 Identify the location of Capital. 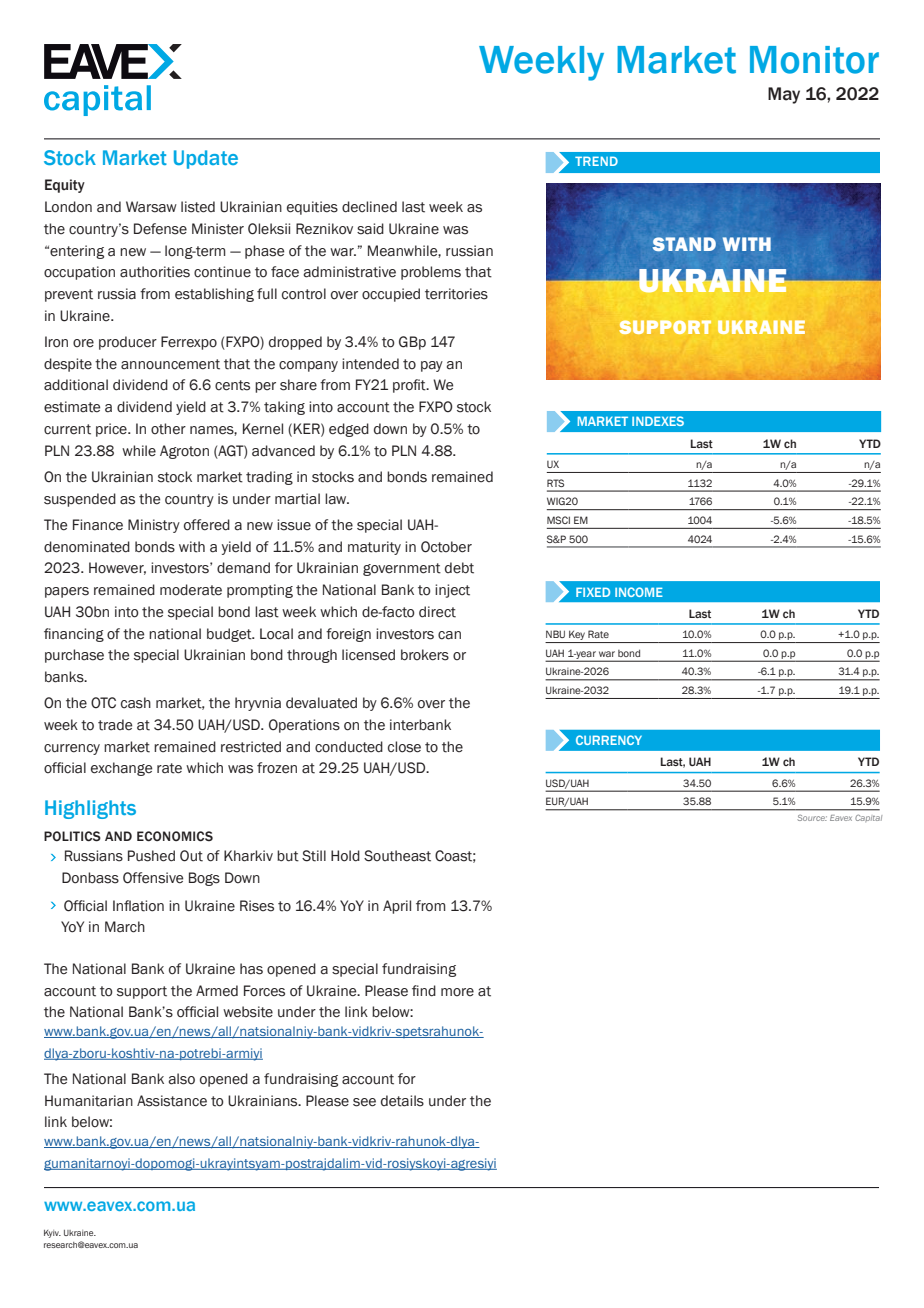
(868, 818).
